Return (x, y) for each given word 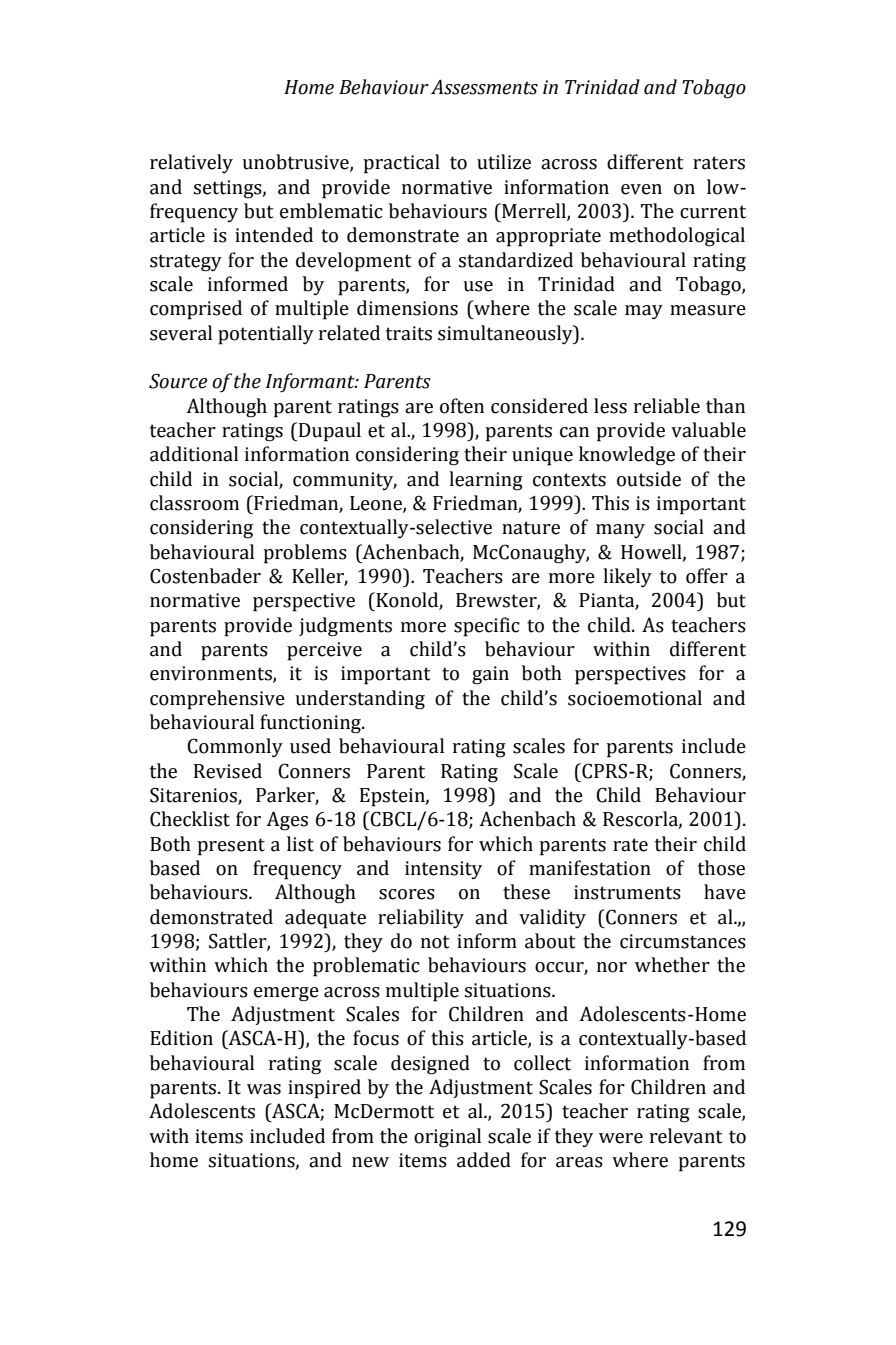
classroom (194, 503)
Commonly (235, 748)
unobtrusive (296, 163)
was (264, 1089)
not (435, 942)
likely (627, 578)
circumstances (683, 941)
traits (409, 333)
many (620, 531)
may (644, 312)
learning (486, 481)
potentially (266, 335)
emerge (286, 994)
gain (490, 675)
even (641, 189)
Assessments (484, 87)
